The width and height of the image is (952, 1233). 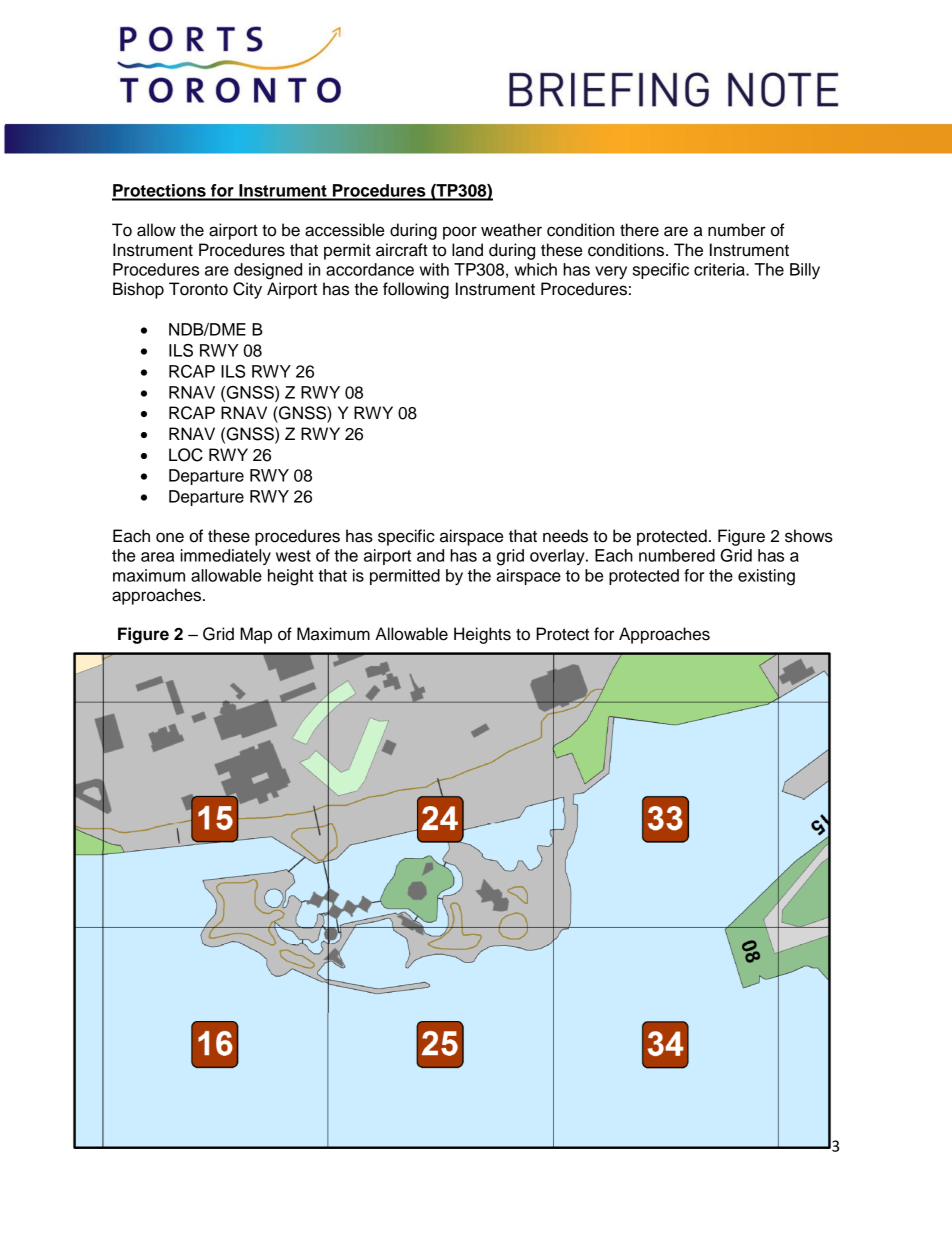 I want to click on overlay, so click(x=558, y=557).
